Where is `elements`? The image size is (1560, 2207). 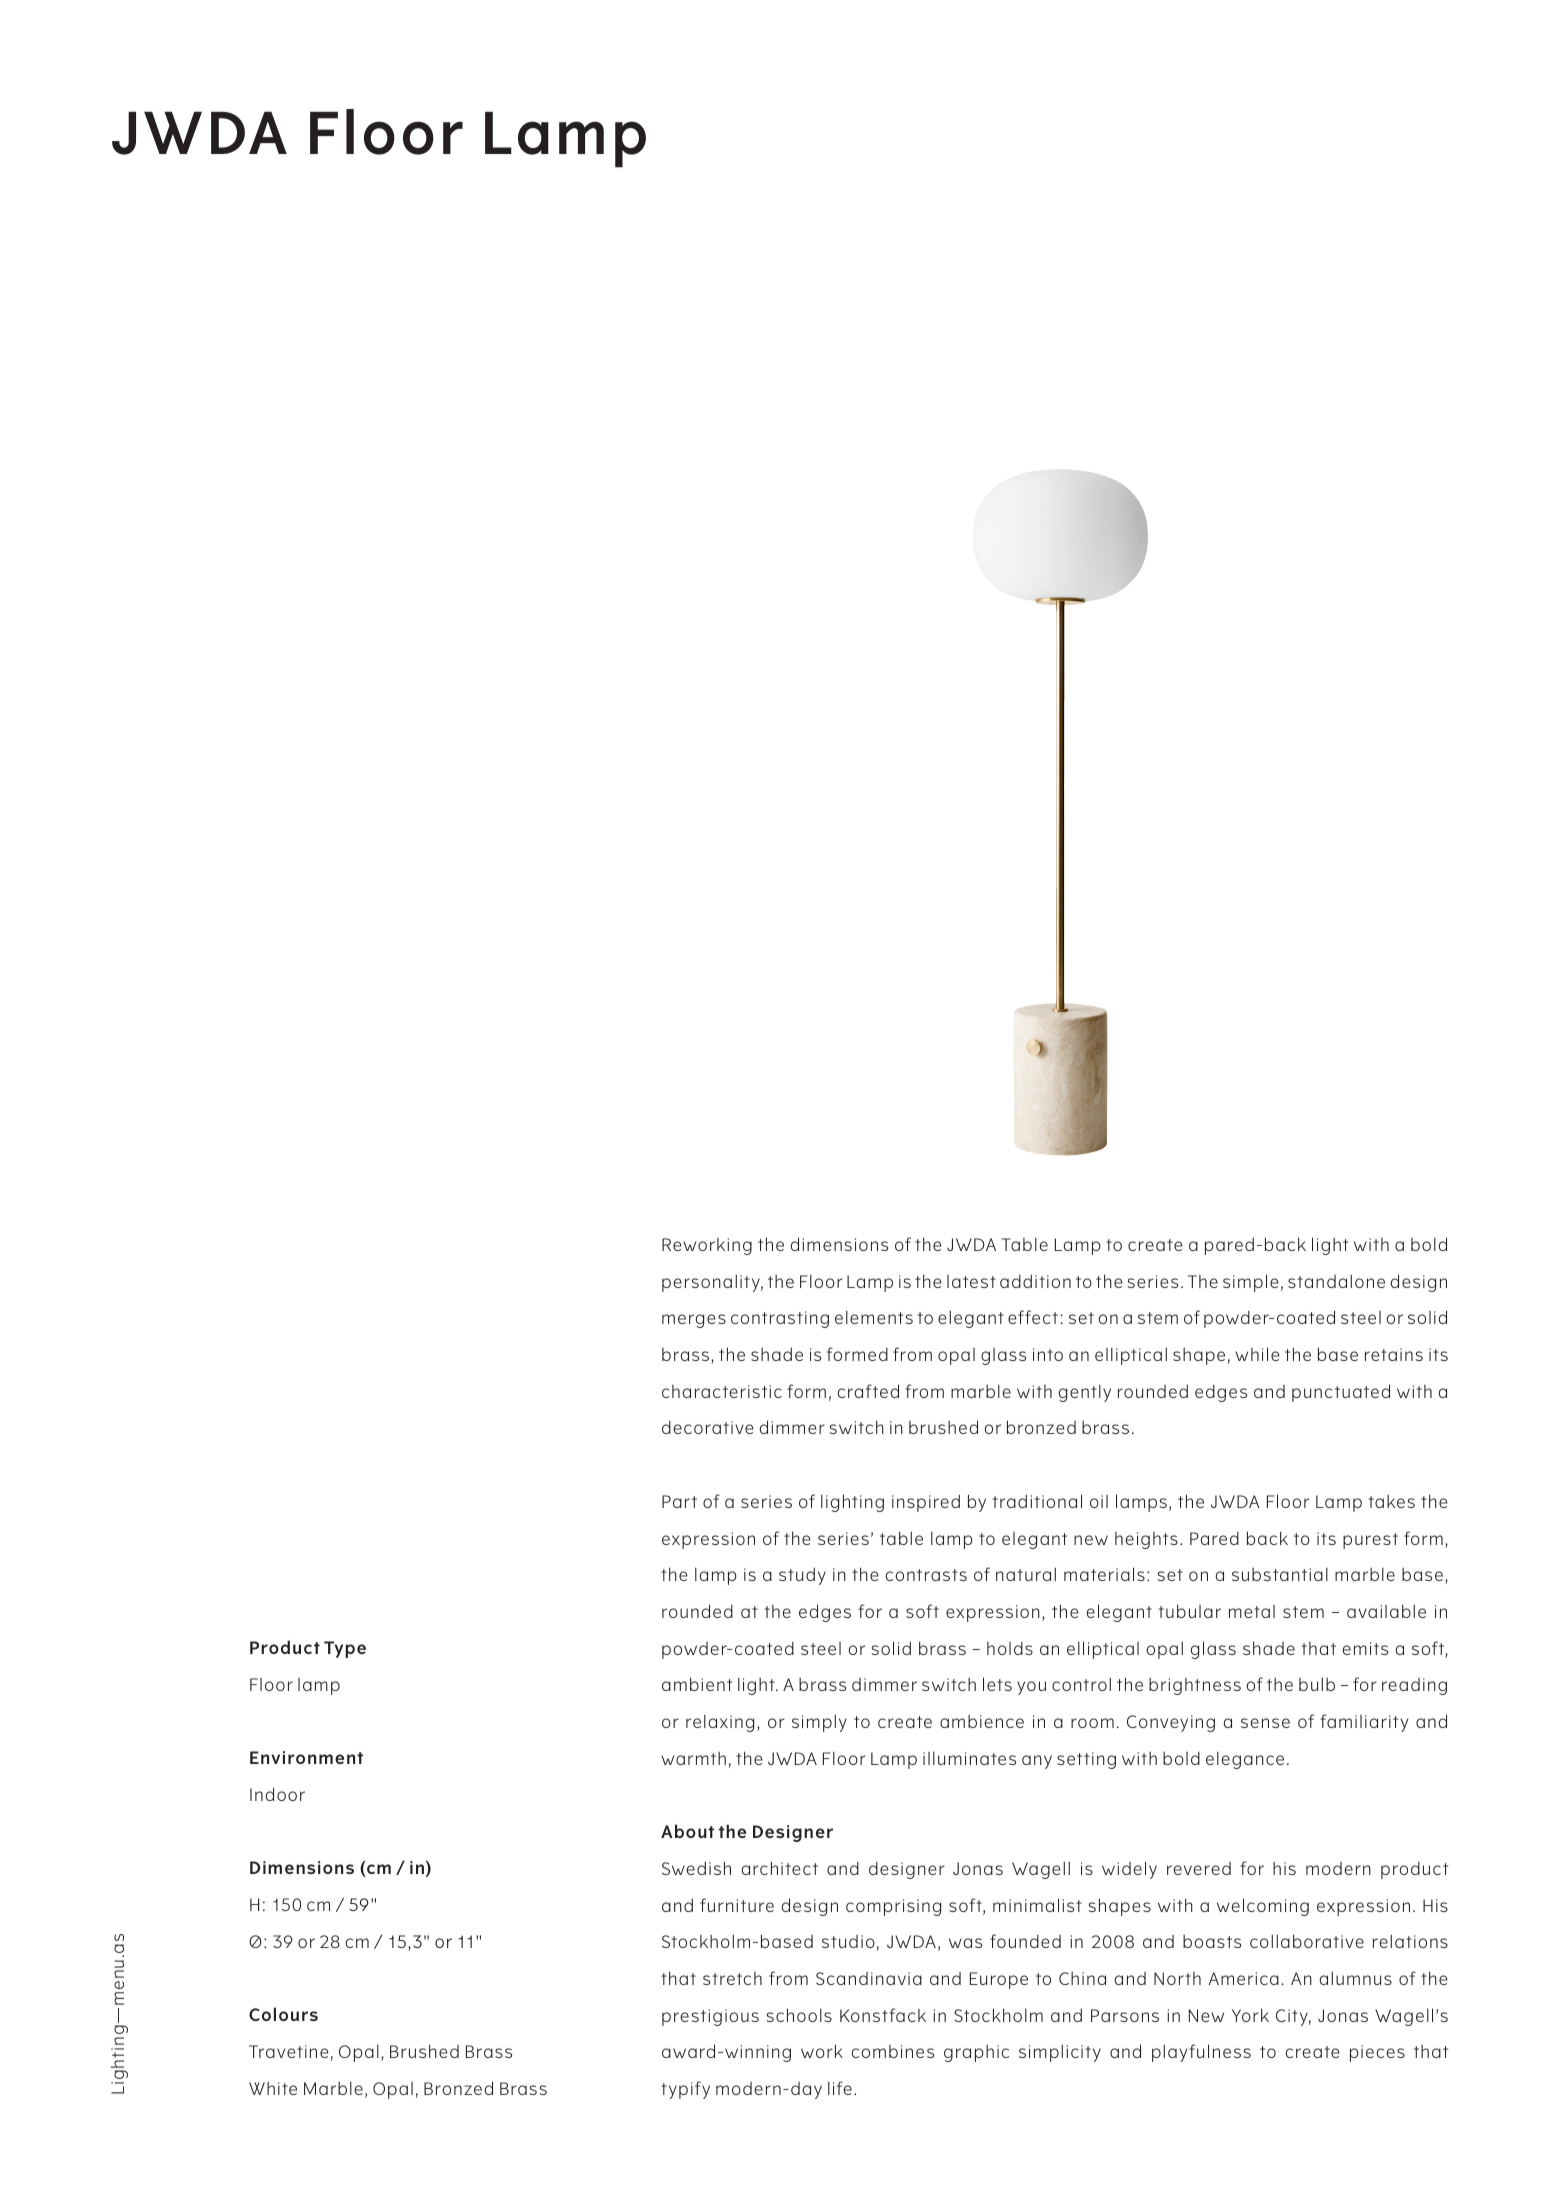
elements is located at coordinates (874, 1317).
